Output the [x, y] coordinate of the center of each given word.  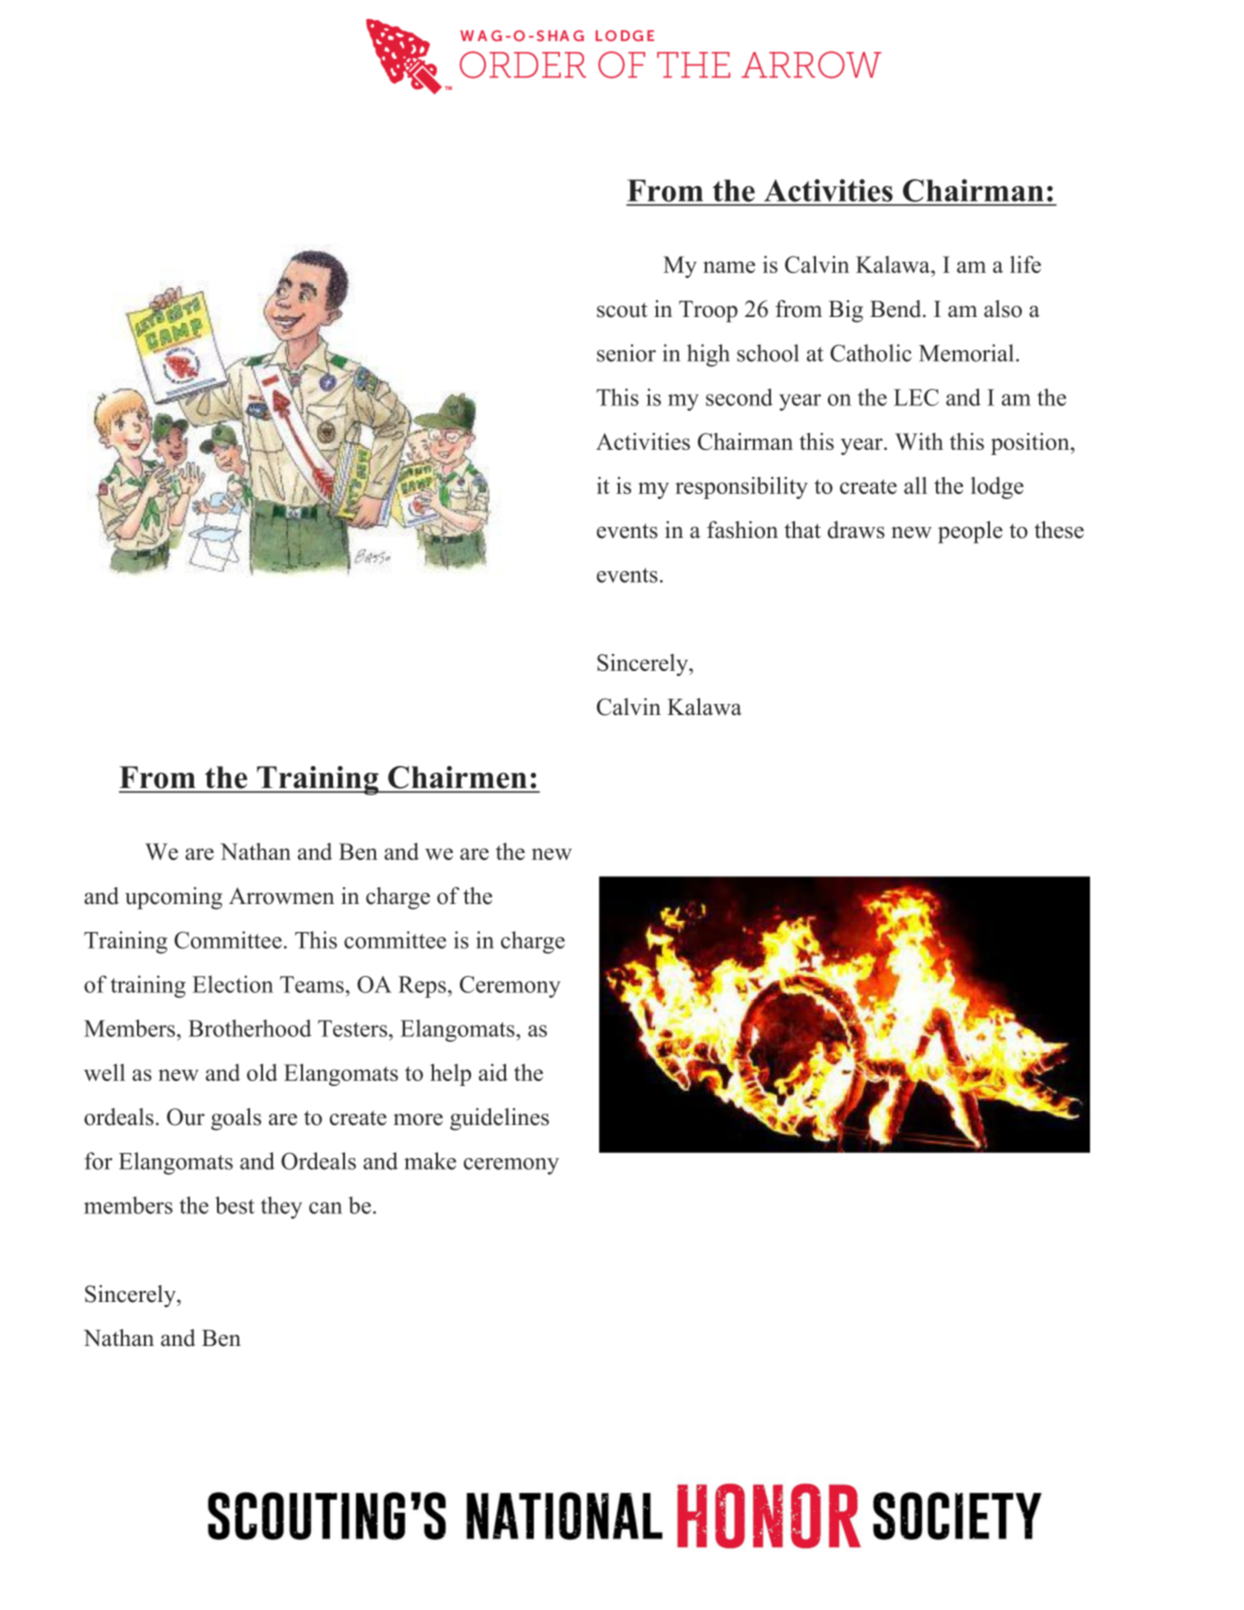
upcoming [173, 898]
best [235, 1205]
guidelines [499, 1119]
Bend [897, 309]
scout [622, 310]
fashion [742, 530]
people [970, 532]
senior [626, 353]
